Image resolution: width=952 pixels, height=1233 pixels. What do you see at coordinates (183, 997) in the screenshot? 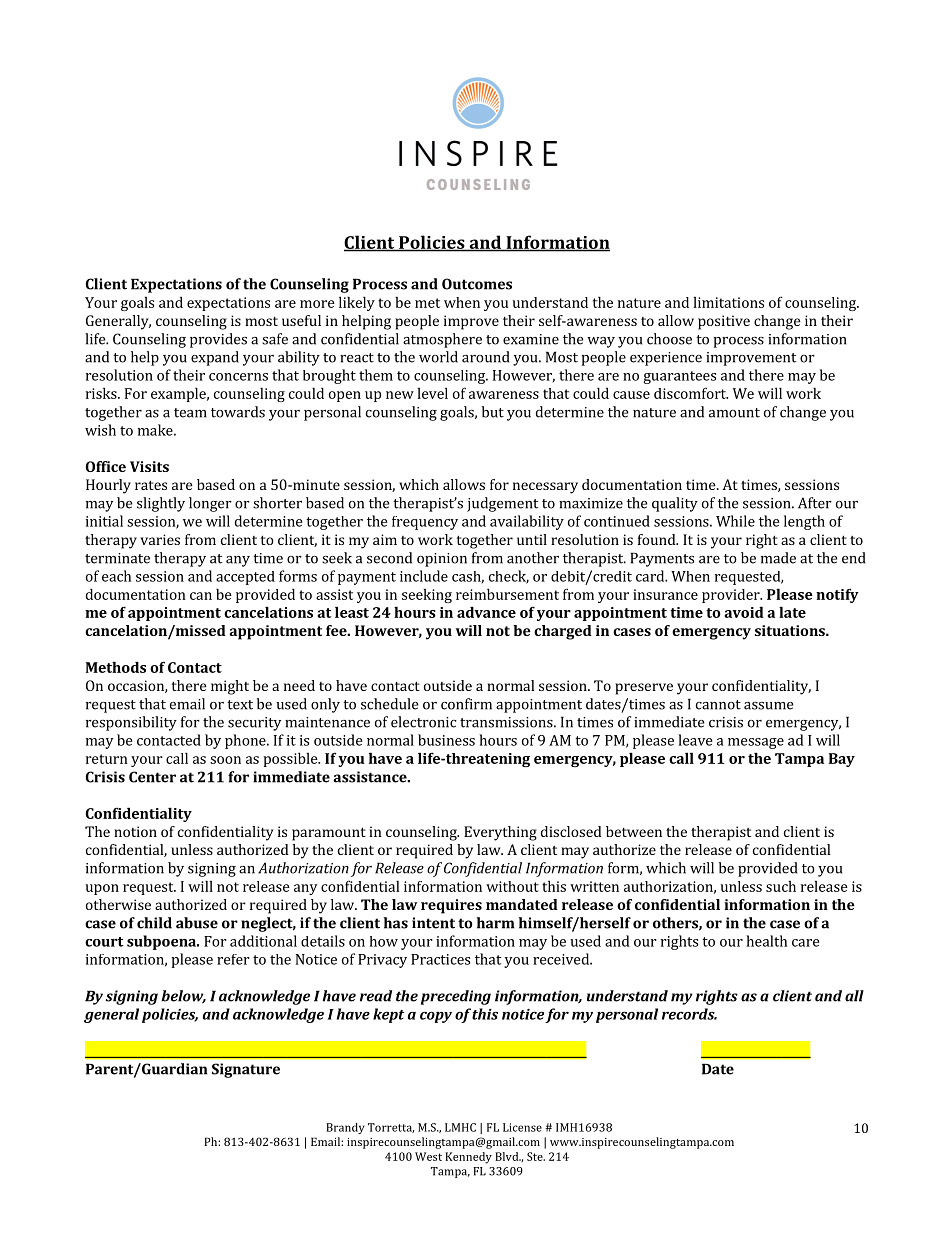
I see `below` at bounding box center [183, 997].
